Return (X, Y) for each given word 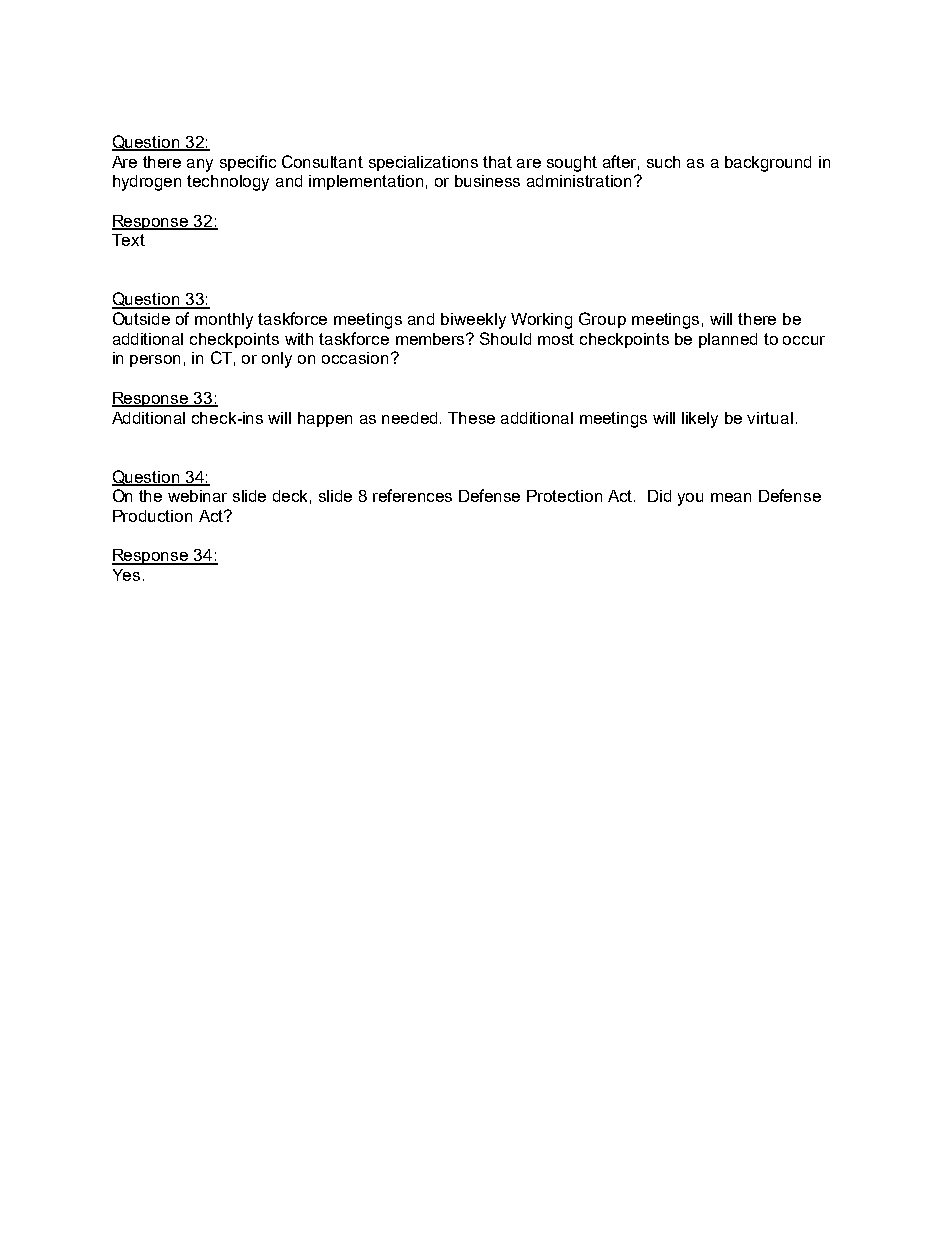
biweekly (473, 321)
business (487, 181)
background (768, 164)
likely (700, 420)
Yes (126, 575)
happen (325, 419)
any (200, 165)
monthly (224, 321)
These (471, 418)
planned (728, 340)
